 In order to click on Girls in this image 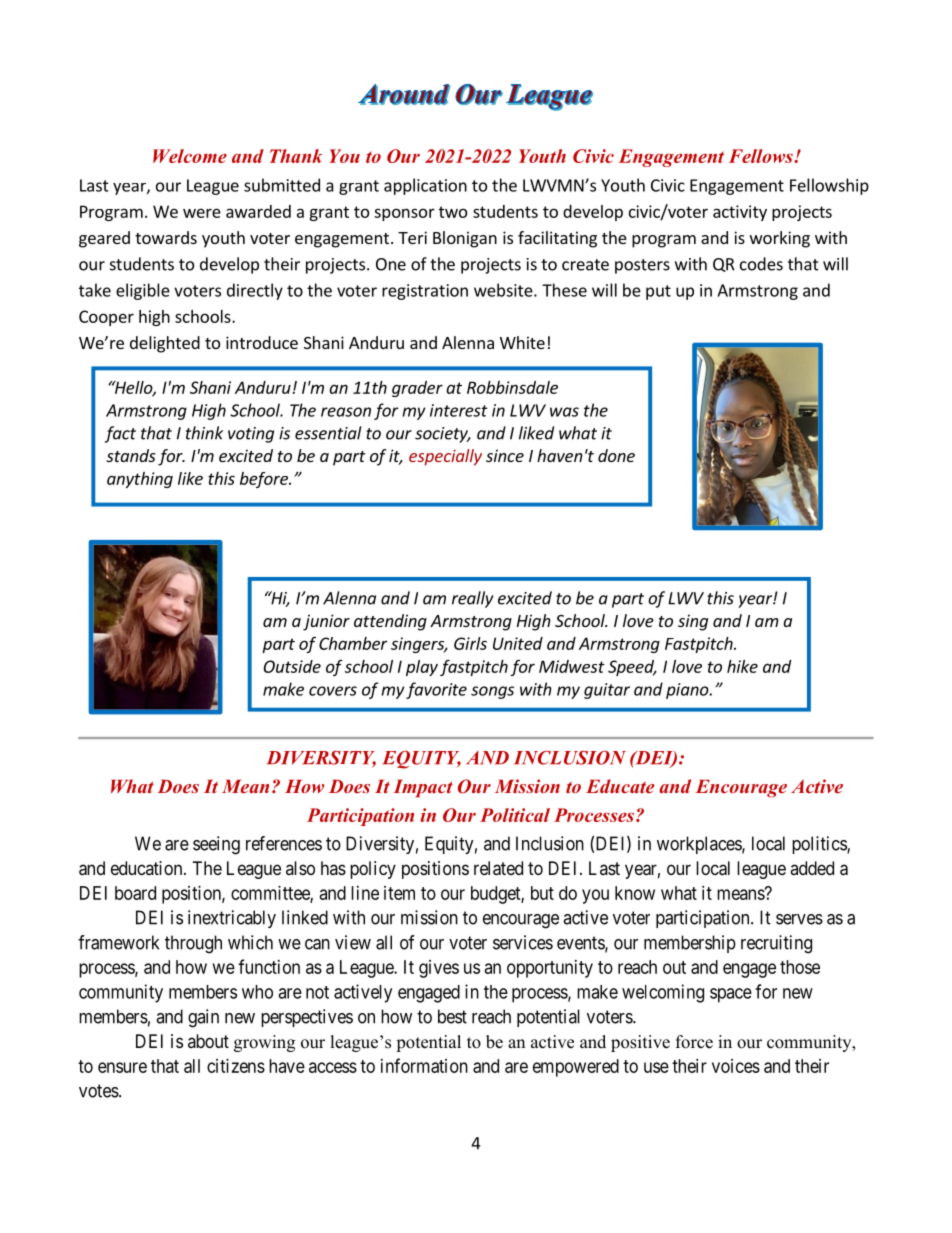, I will do `click(470, 643)`.
